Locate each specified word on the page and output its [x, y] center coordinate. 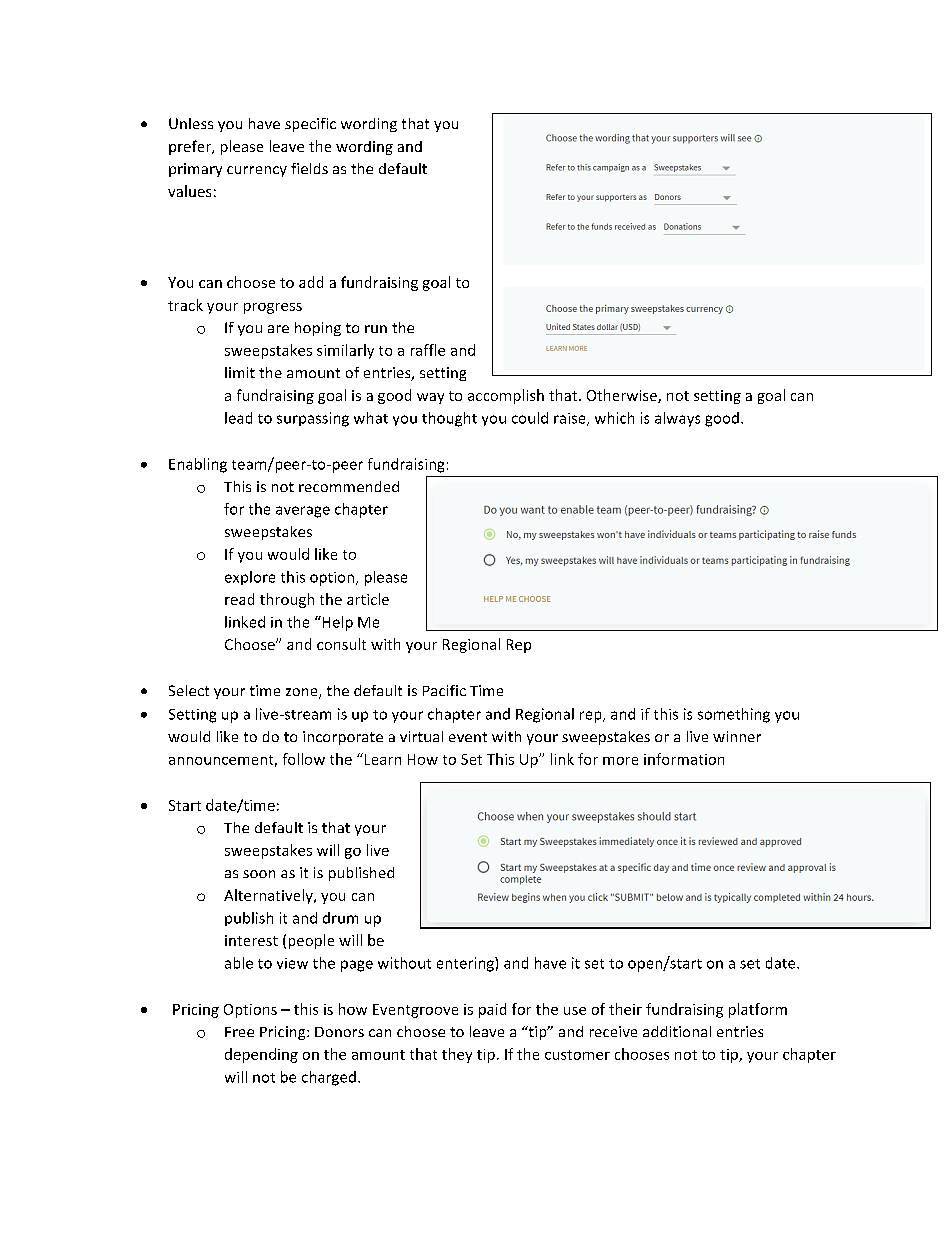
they [457, 1055]
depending [261, 1055]
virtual [421, 736]
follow [304, 759]
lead [238, 418]
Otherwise [623, 396]
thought [449, 419]
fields [309, 168]
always [677, 419]
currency [257, 171]
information [684, 759]
